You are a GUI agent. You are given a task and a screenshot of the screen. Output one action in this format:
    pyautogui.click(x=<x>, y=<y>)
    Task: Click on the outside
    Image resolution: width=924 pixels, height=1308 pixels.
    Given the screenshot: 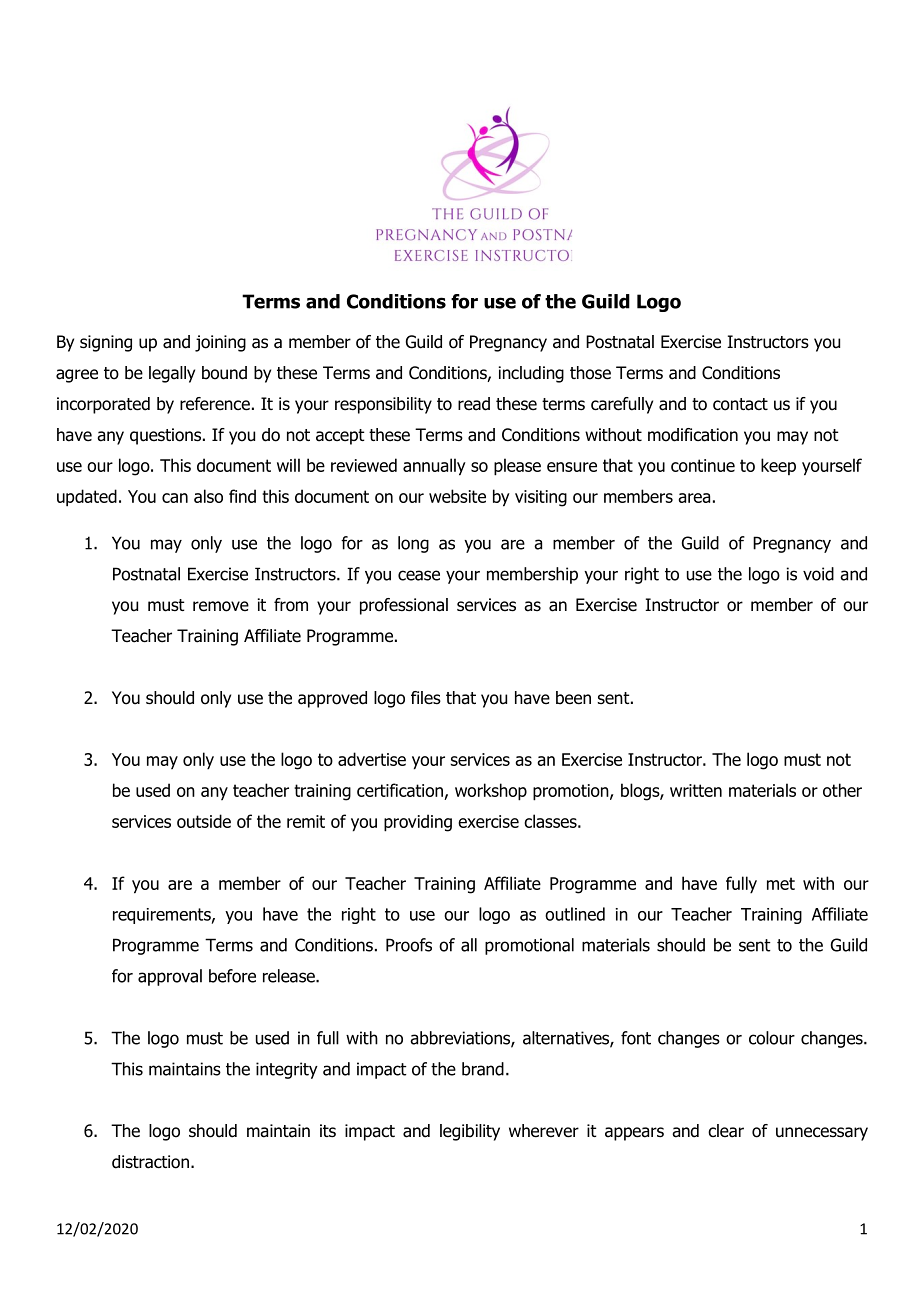 What is the action you would take?
    pyautogui.click(x=204, y=821)
